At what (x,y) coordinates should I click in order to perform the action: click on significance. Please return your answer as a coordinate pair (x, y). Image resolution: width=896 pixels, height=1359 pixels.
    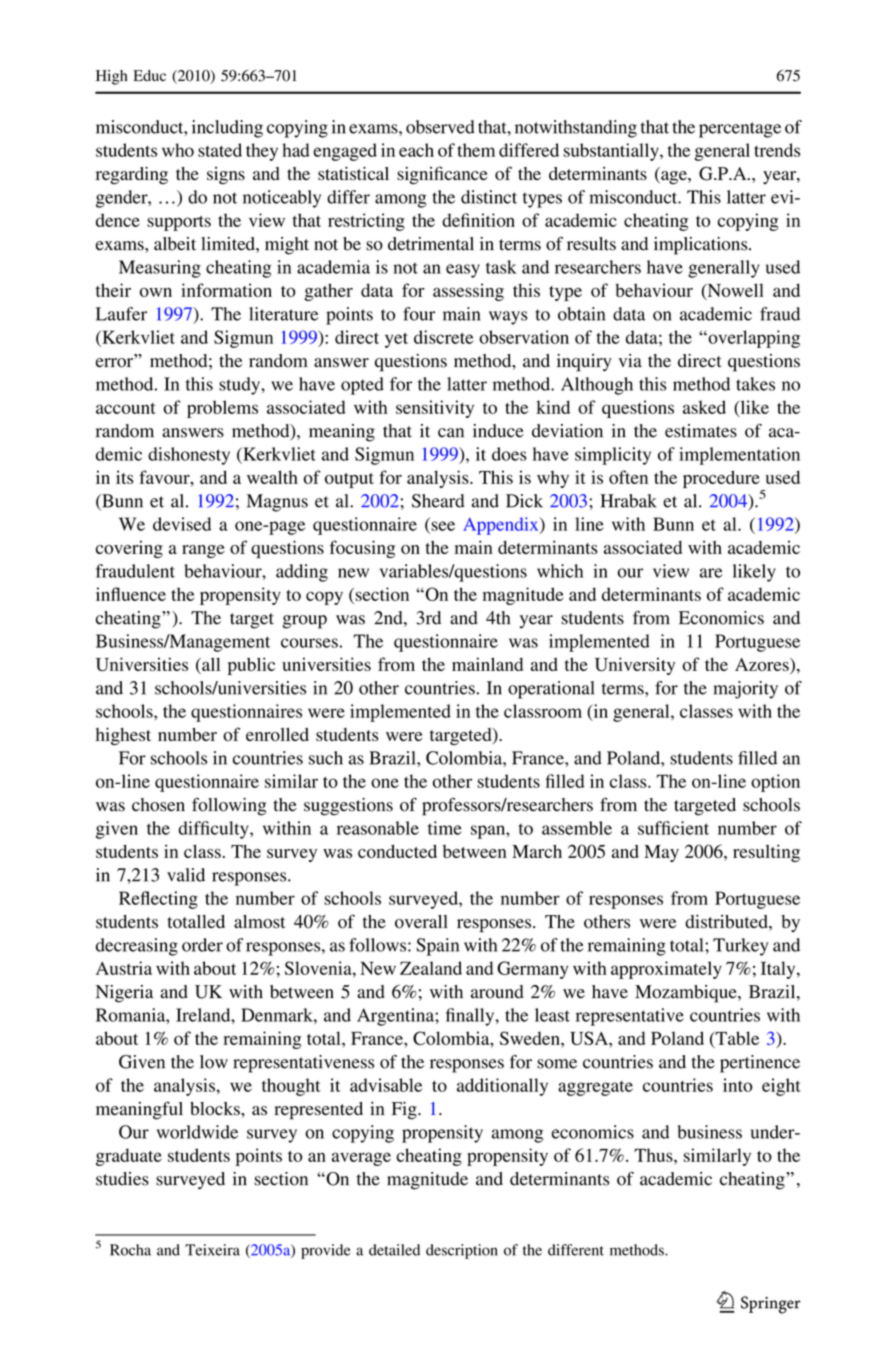
    Looking at the image, I should click on (442, 175).
